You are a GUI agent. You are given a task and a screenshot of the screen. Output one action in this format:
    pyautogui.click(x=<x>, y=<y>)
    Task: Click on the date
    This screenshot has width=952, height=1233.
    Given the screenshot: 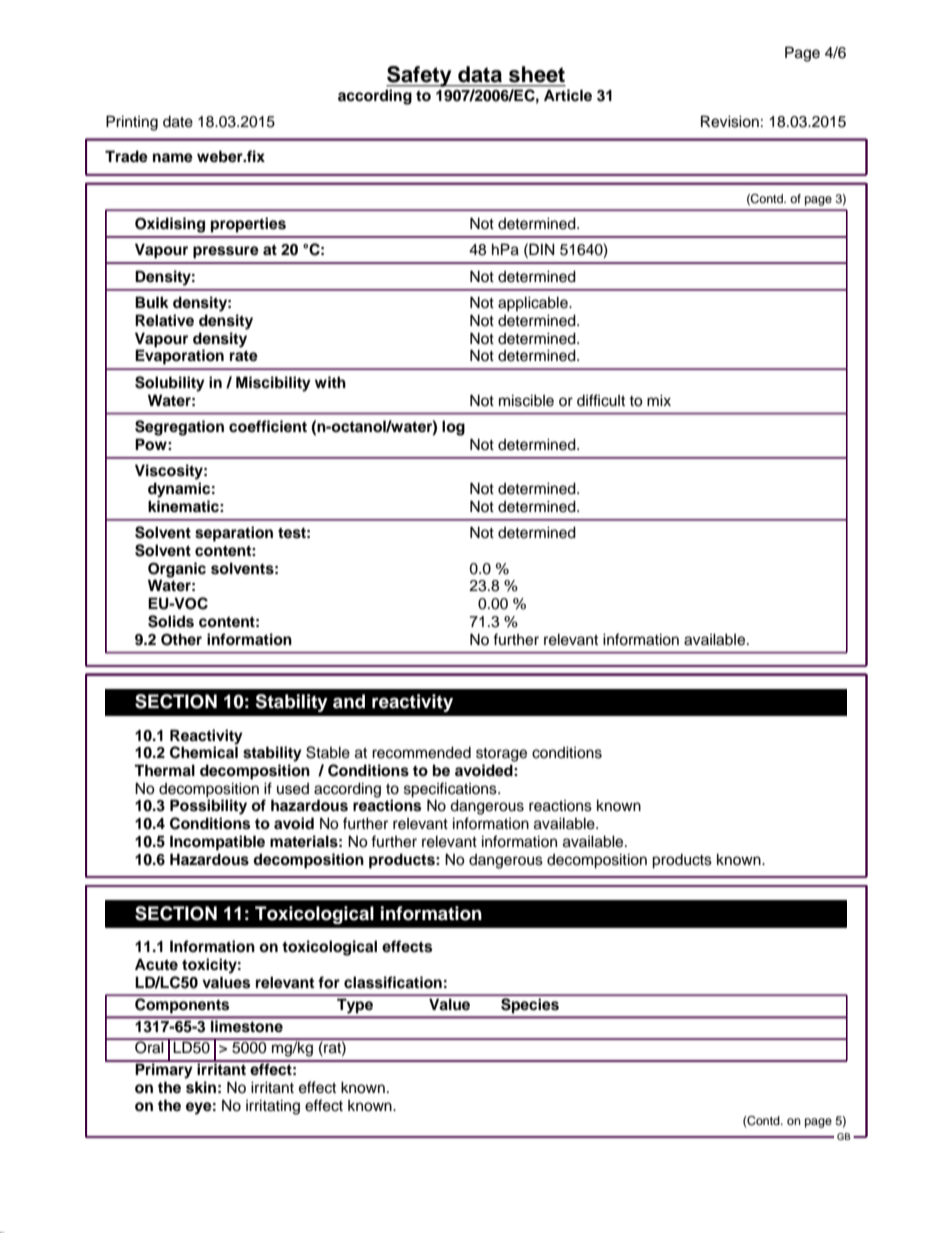 What is the action you would take?
    pyautogui.click(x=178, y=122)
